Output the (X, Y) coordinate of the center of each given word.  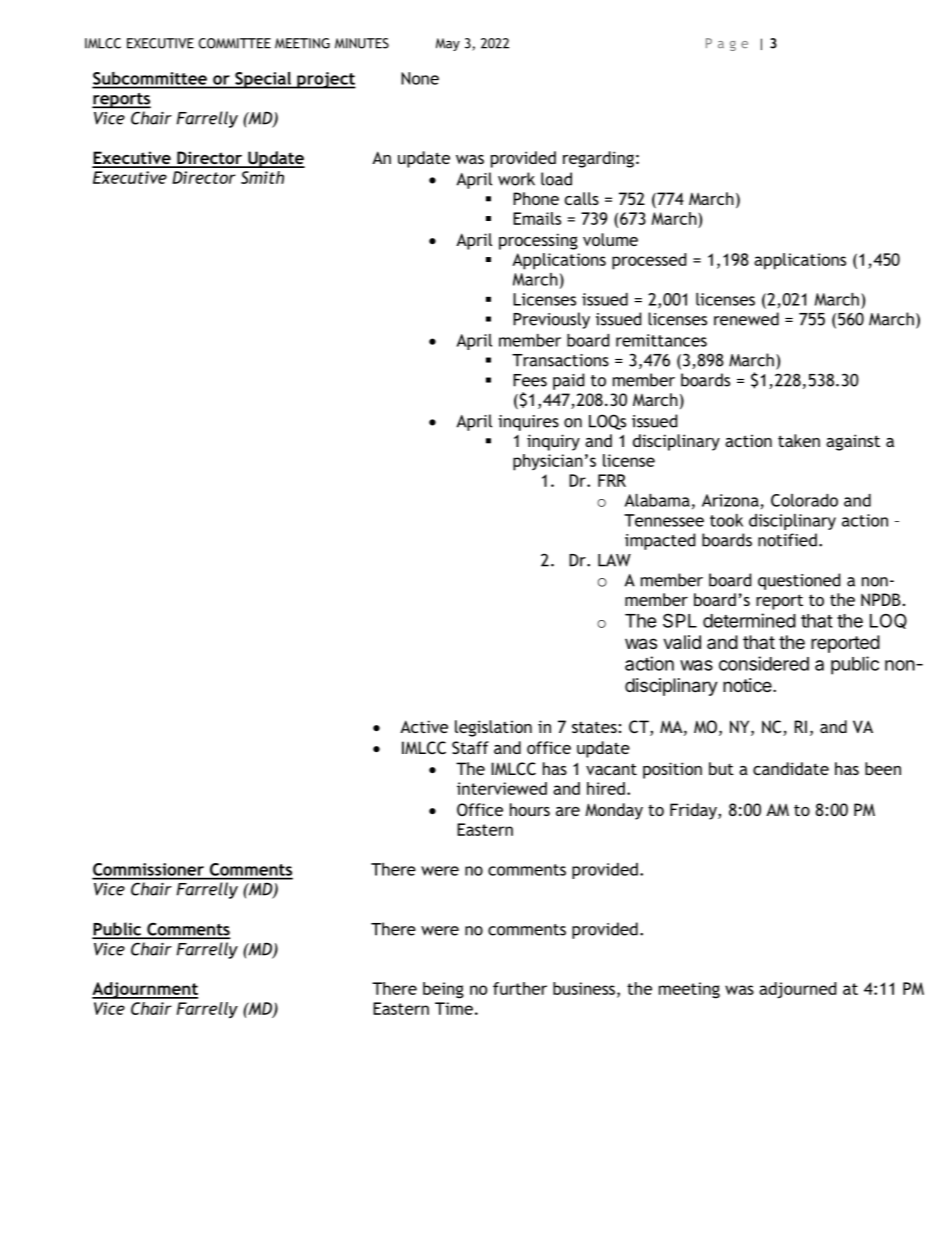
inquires (528, 423)
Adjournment (145, 990)
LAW (614, 560)
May (448, 44)
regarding (598, 159)
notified (787, 540)
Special (263, 80)
